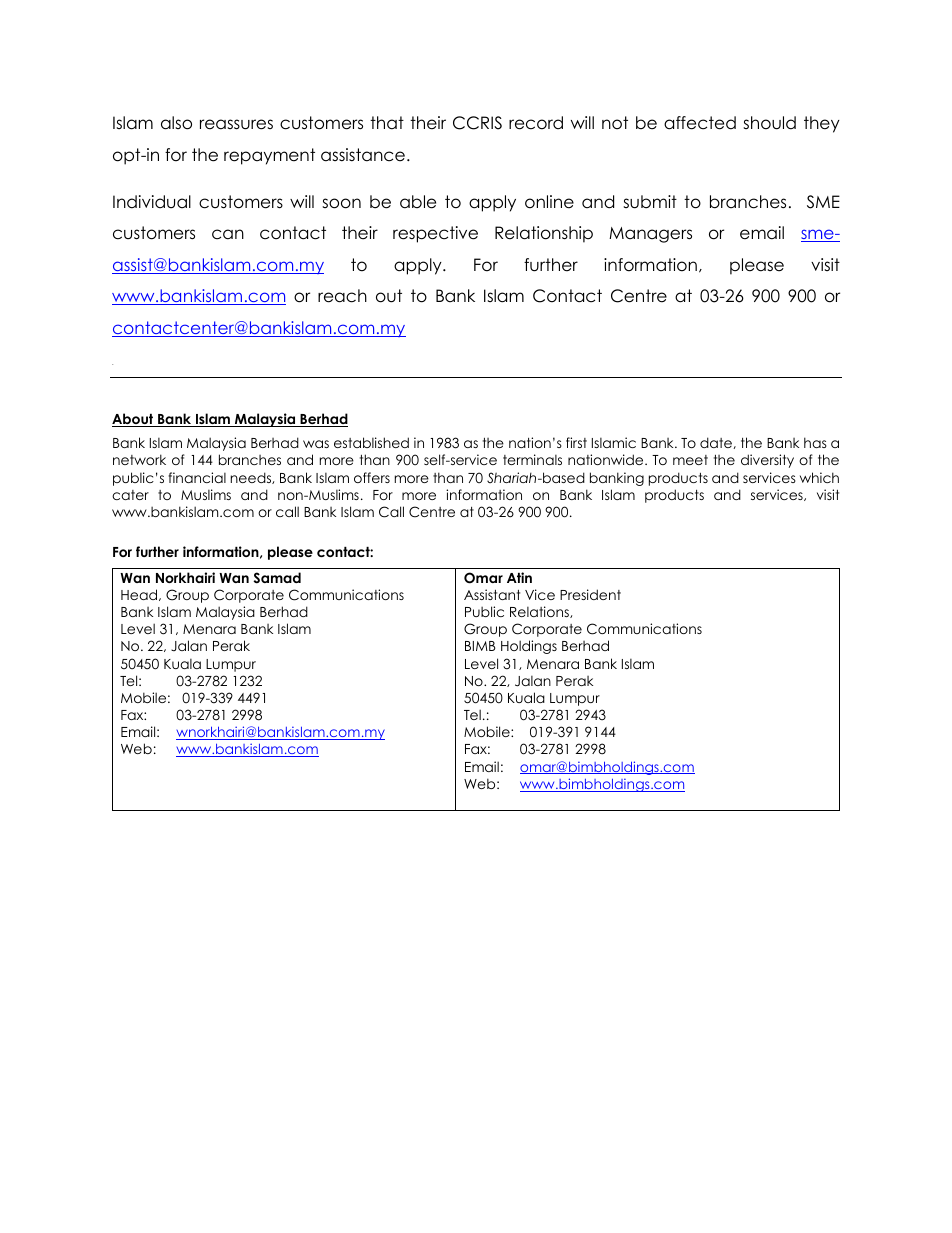 Image resolution: width=952 pixels, height=1233 pixels. Describe the element at coordinates (532, 459) in the screenshot. I see `terminals` at that location.
